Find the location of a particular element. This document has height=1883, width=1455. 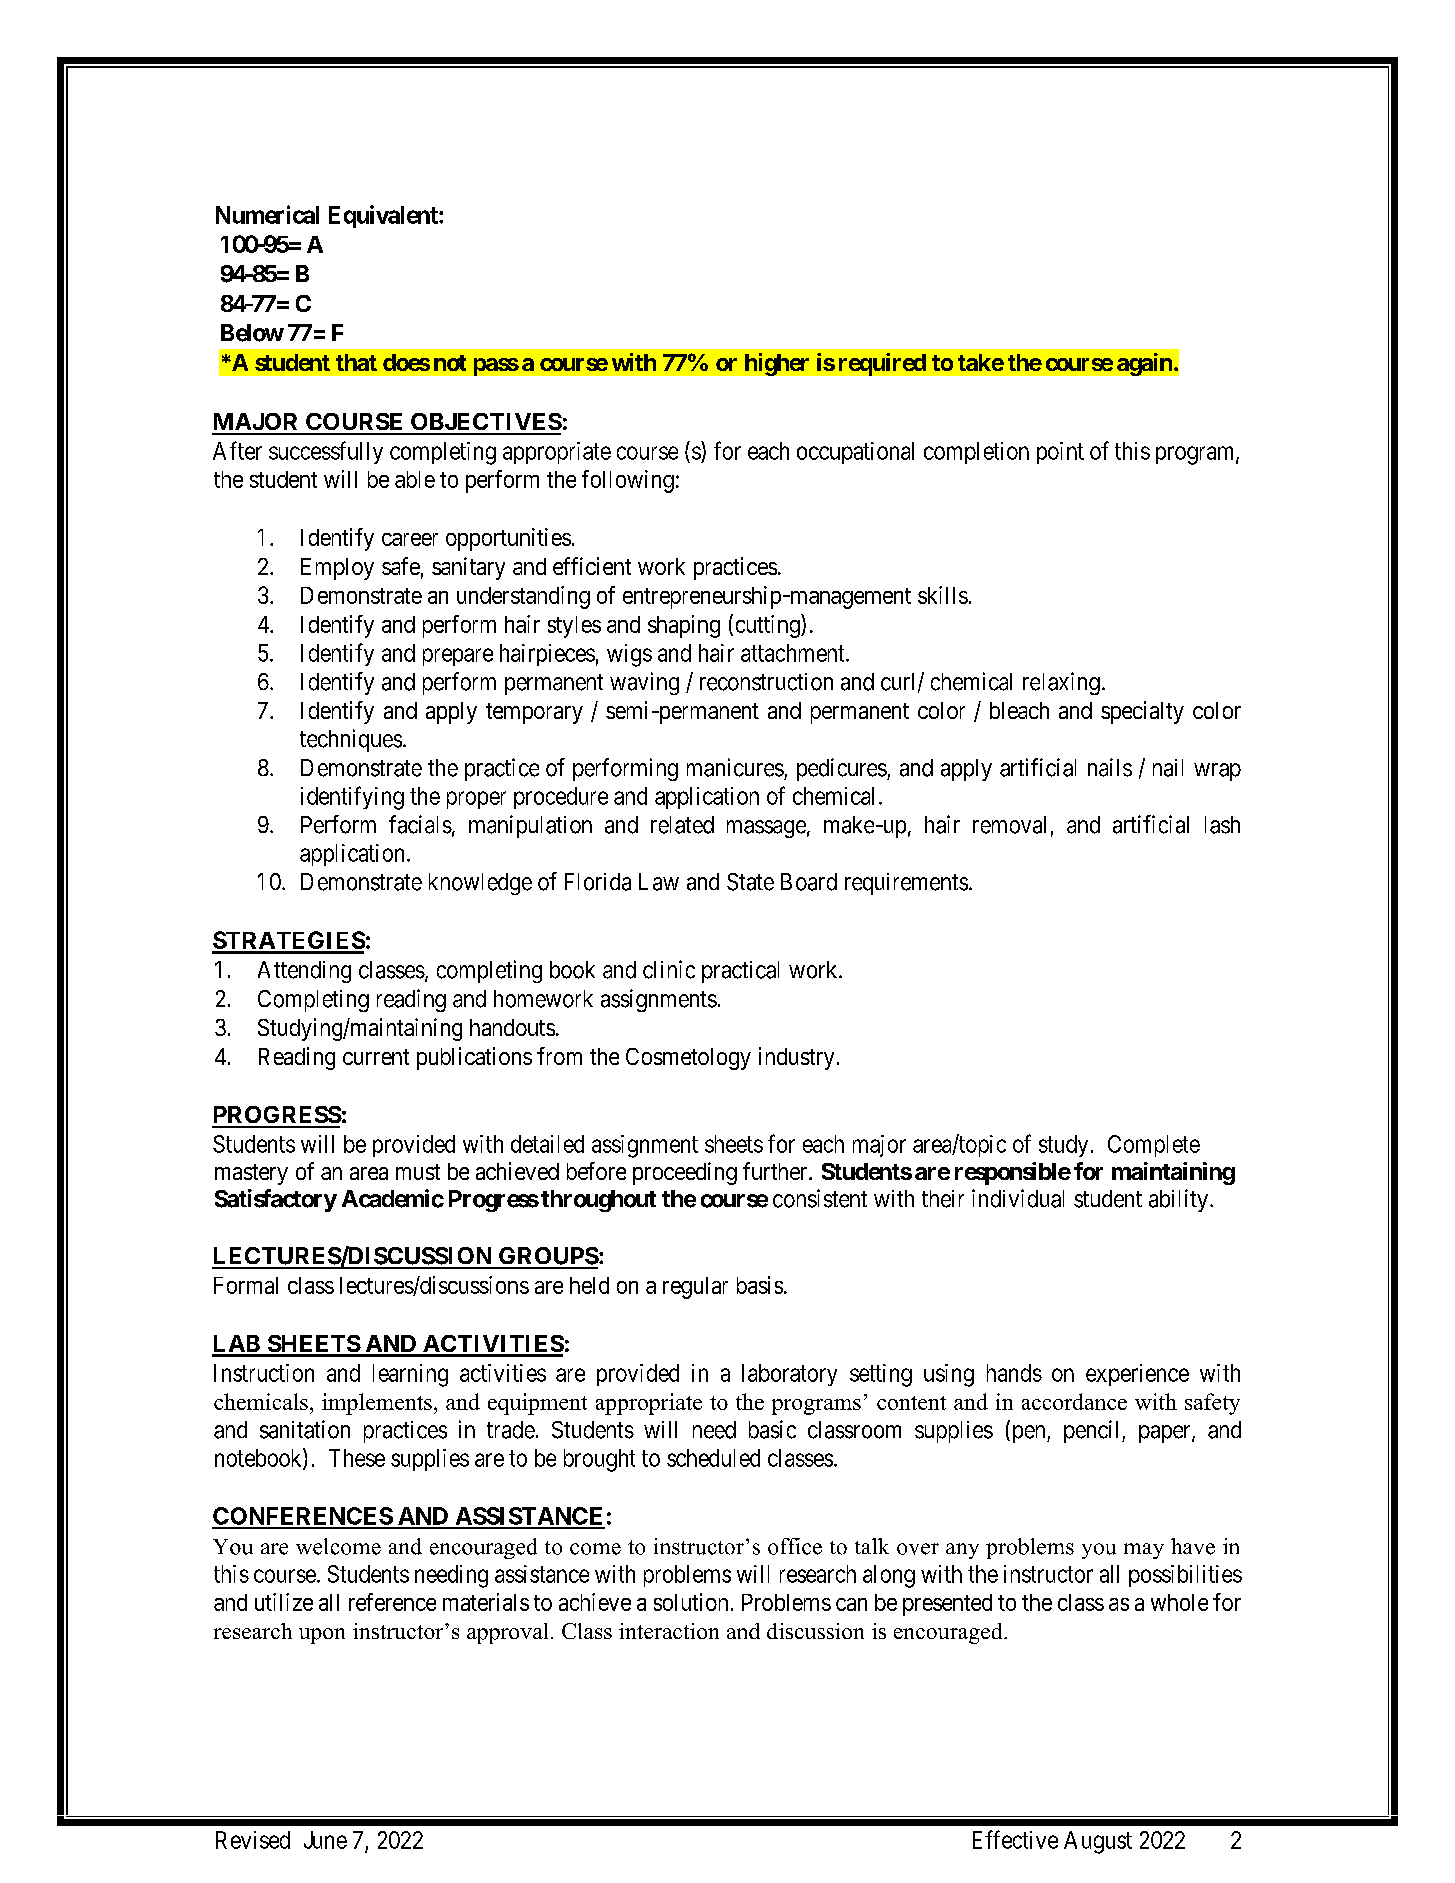

again is located at coordinates (1144, 364).
